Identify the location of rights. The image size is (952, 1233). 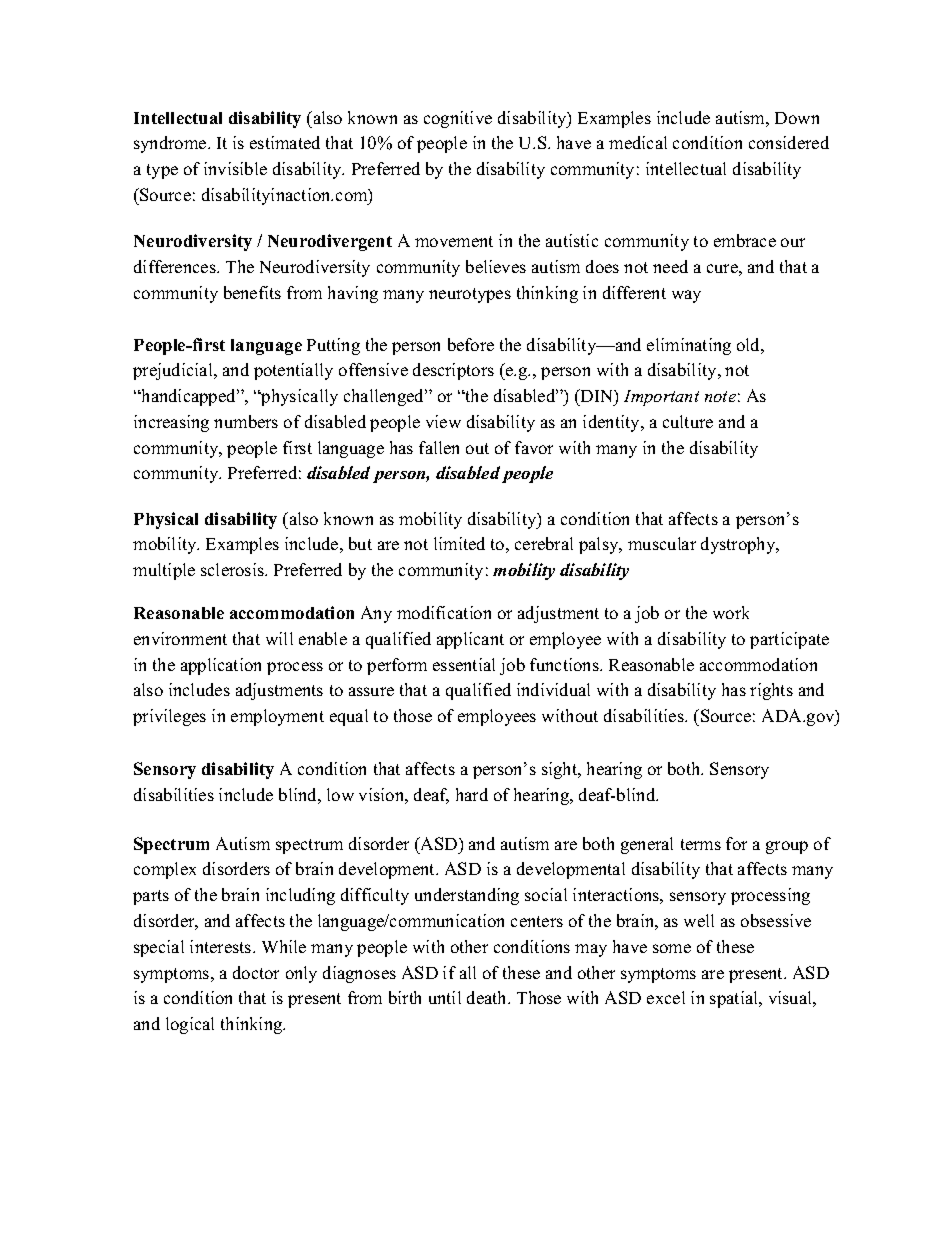
(771, 691).
